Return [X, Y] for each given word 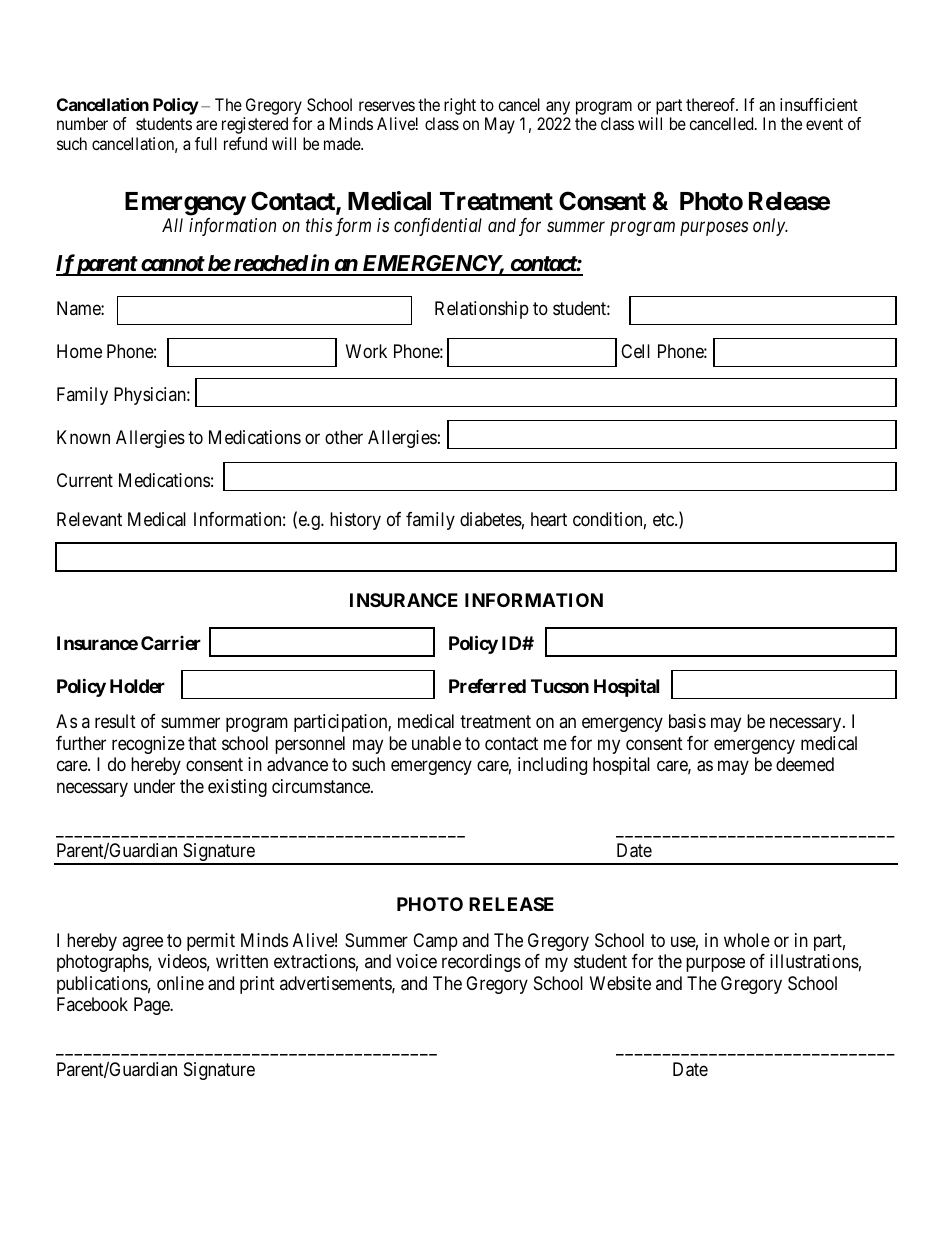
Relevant [89, 519]
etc [664, 519]
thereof [712, 104]
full [206, 143]
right [460, 106]
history [355, 521]
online [180, 983]
